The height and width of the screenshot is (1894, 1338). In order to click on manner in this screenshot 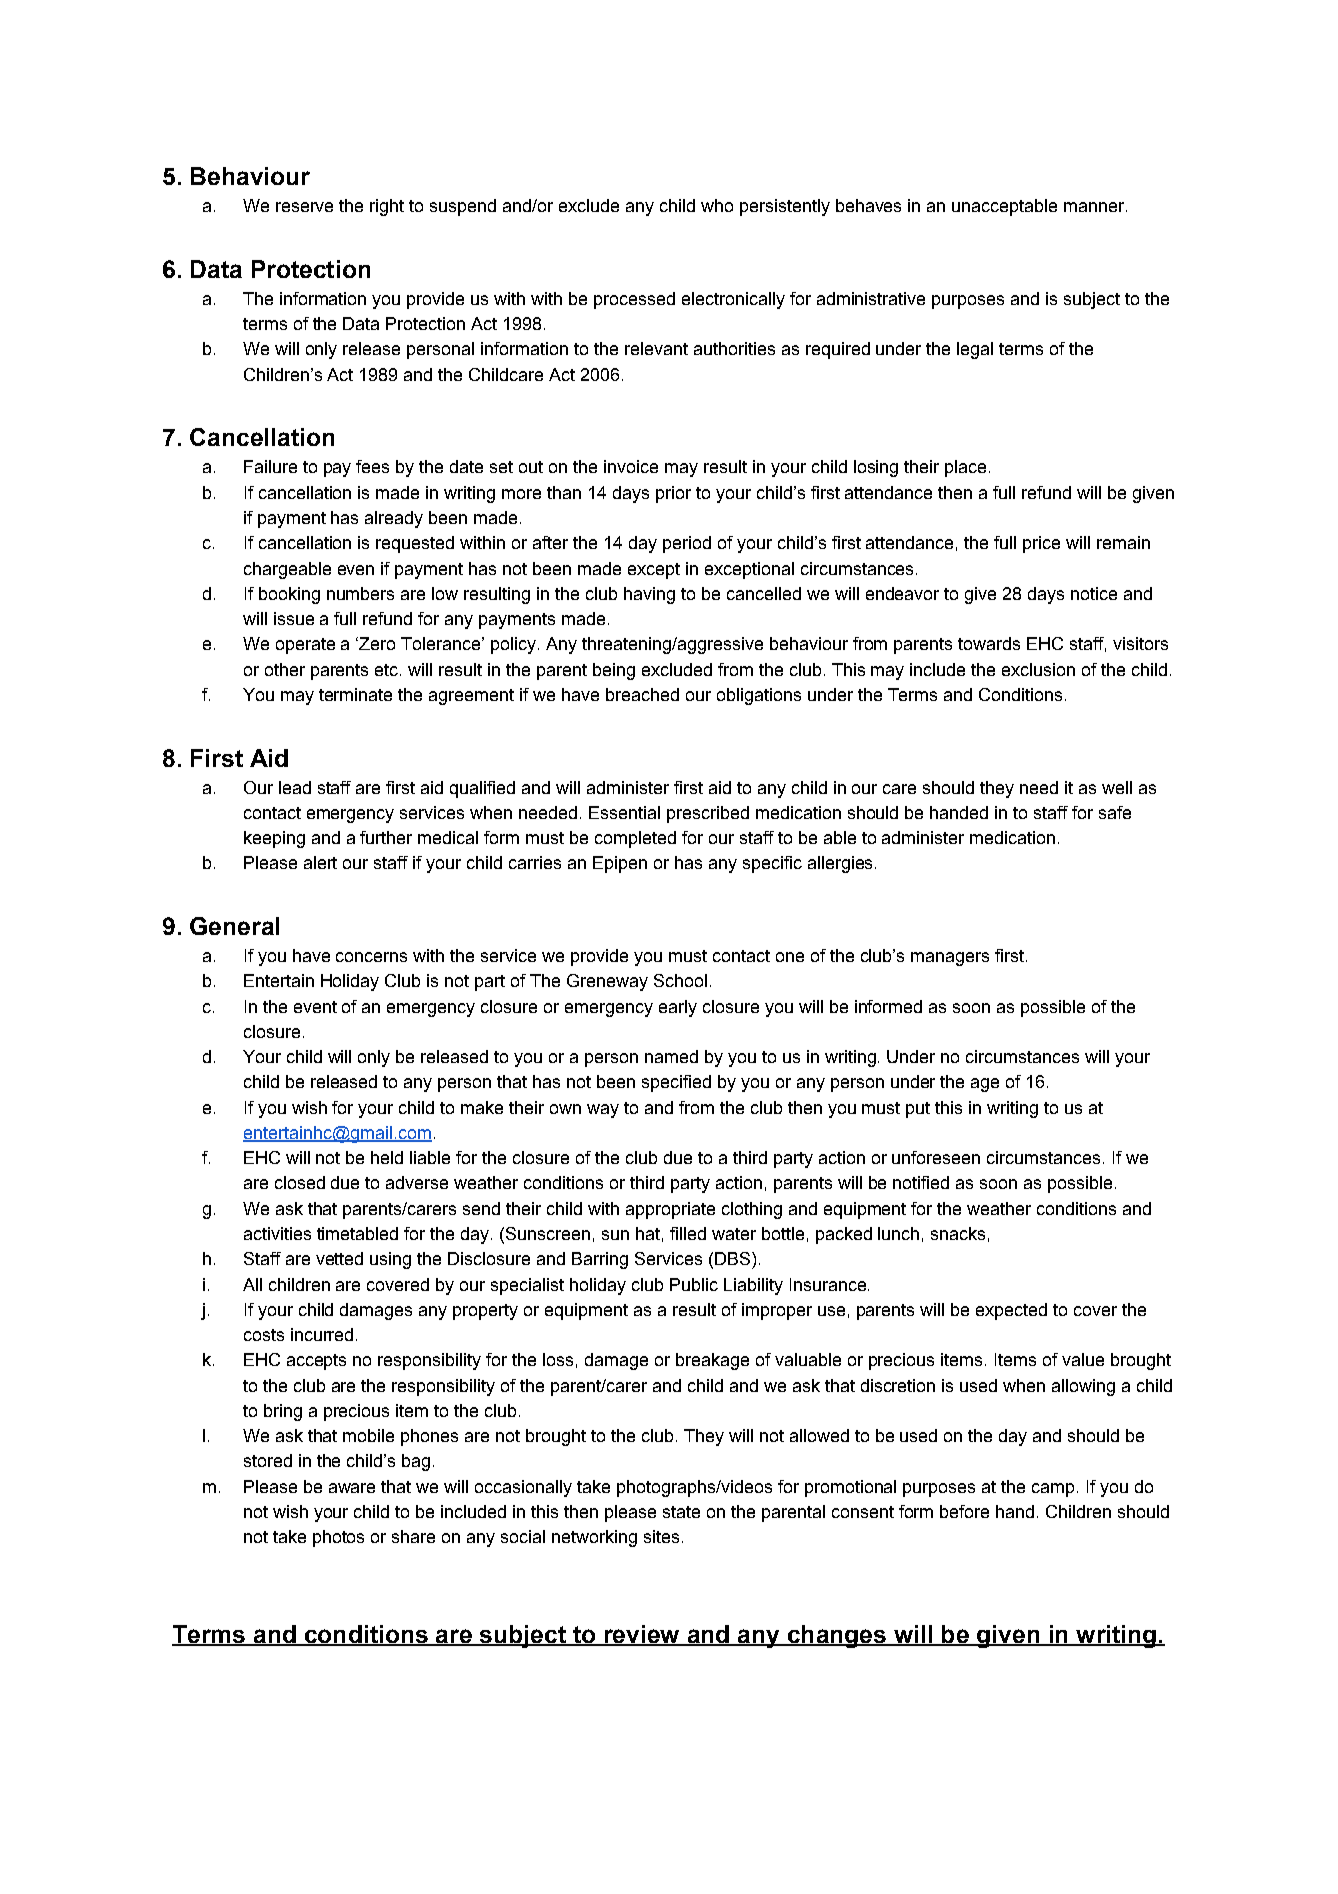, I will do `click(1095, 207)`.
